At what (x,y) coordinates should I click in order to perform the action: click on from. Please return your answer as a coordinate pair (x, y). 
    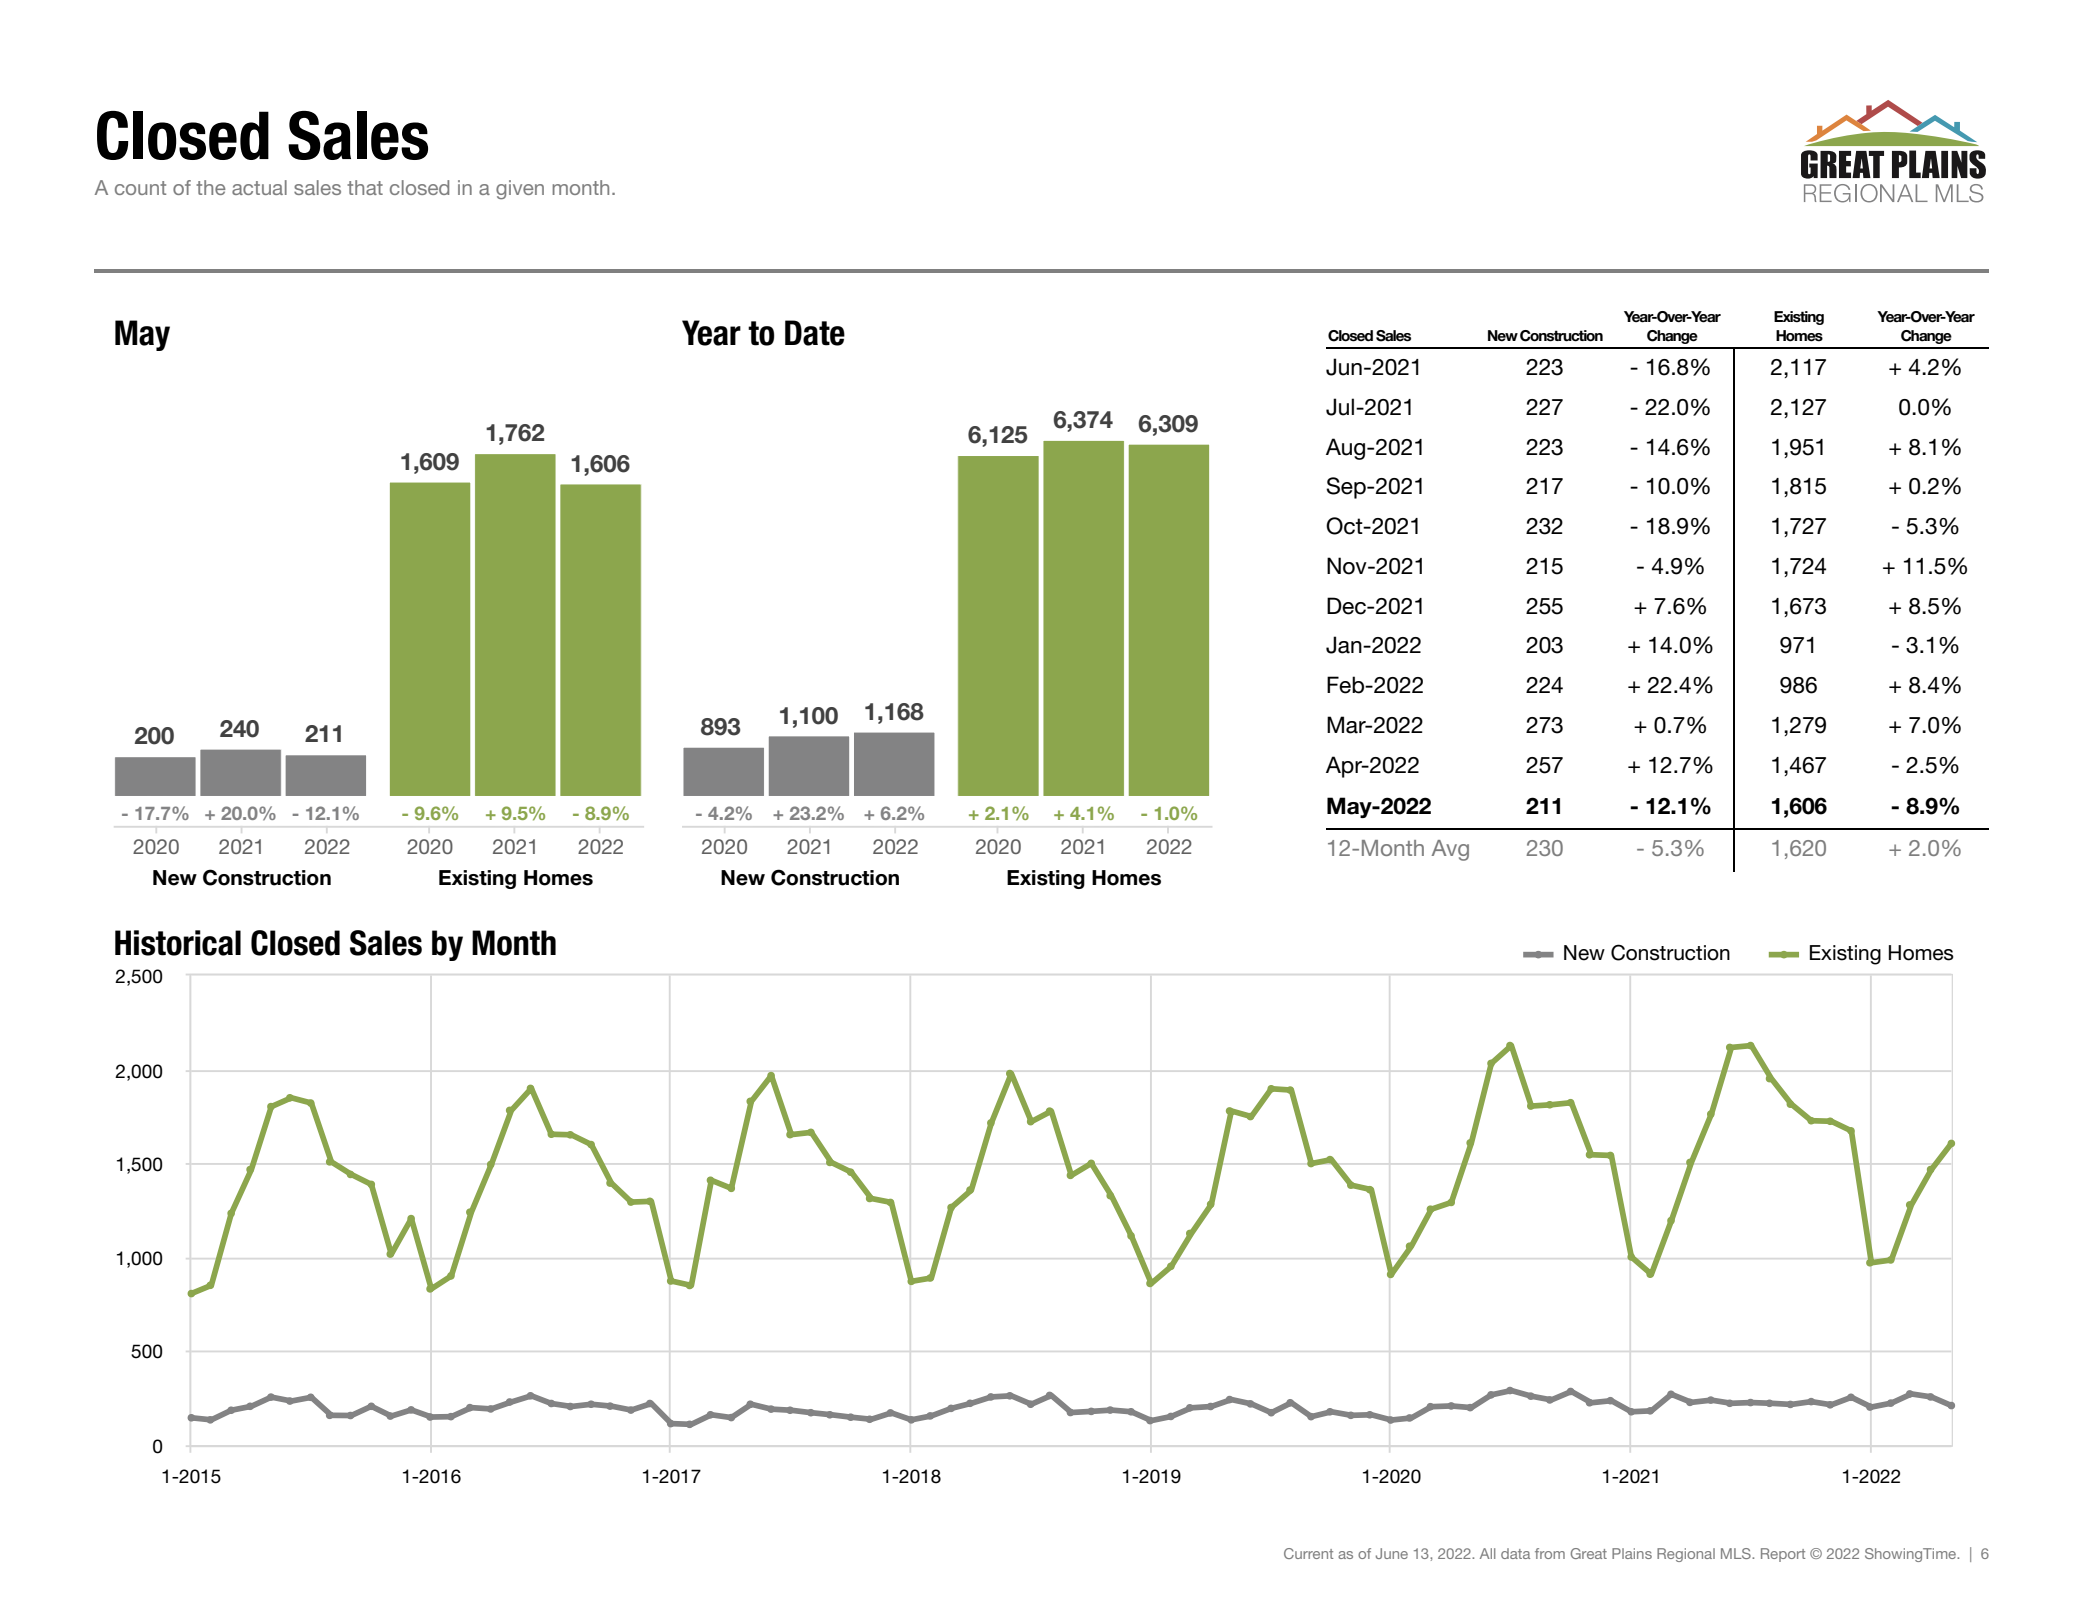
    Looking at the image, I should click on (1550, 1553).
